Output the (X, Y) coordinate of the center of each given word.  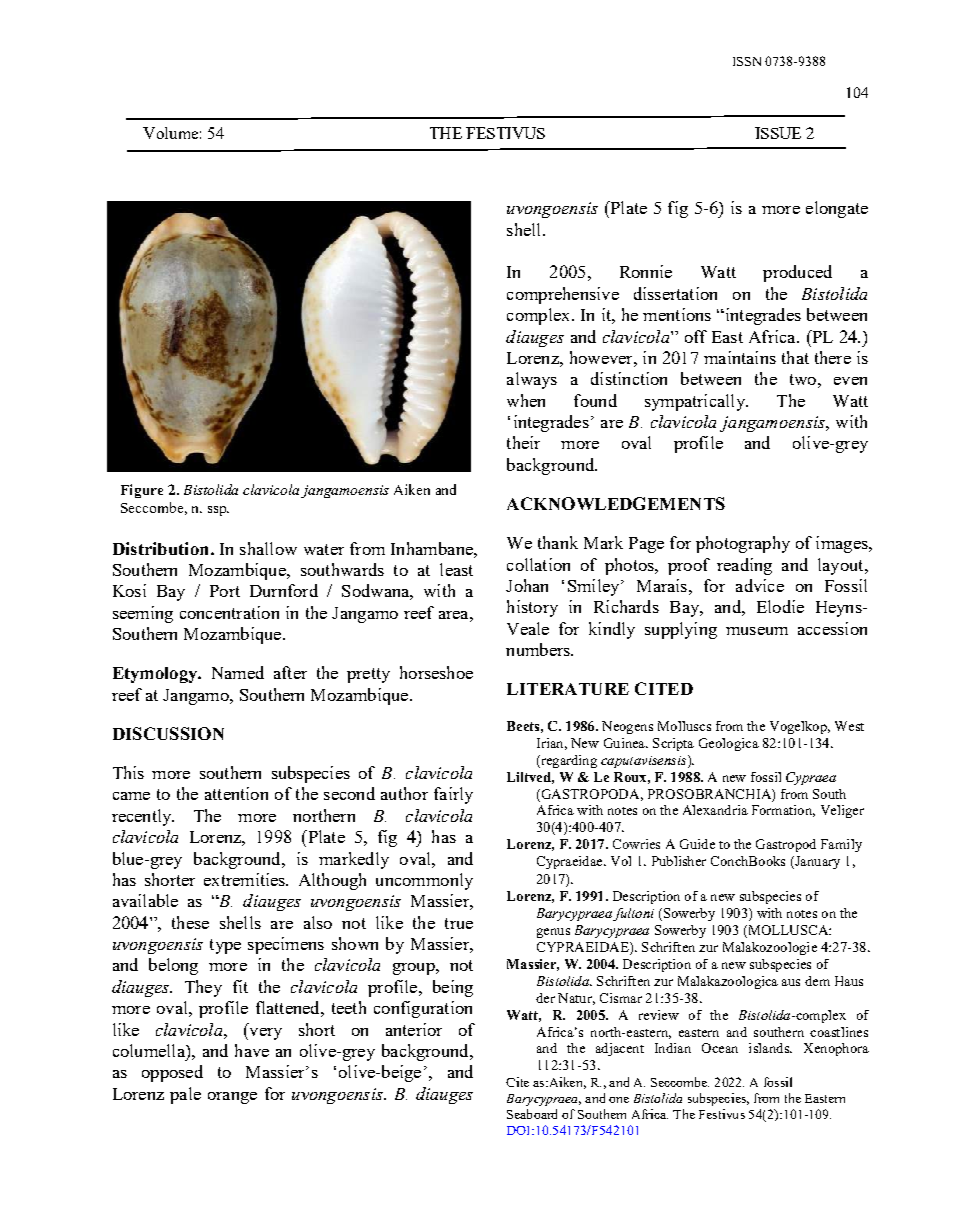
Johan (527, 585)
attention (236, 793)
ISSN (747, 61)
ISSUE (778, 133)
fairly (453, 795)
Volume (170, 133)
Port (225, 591)
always (532, 380)
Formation (783, 811)
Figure (142, 491)
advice (760, 585)
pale (185, 1095)
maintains (740, 357)
